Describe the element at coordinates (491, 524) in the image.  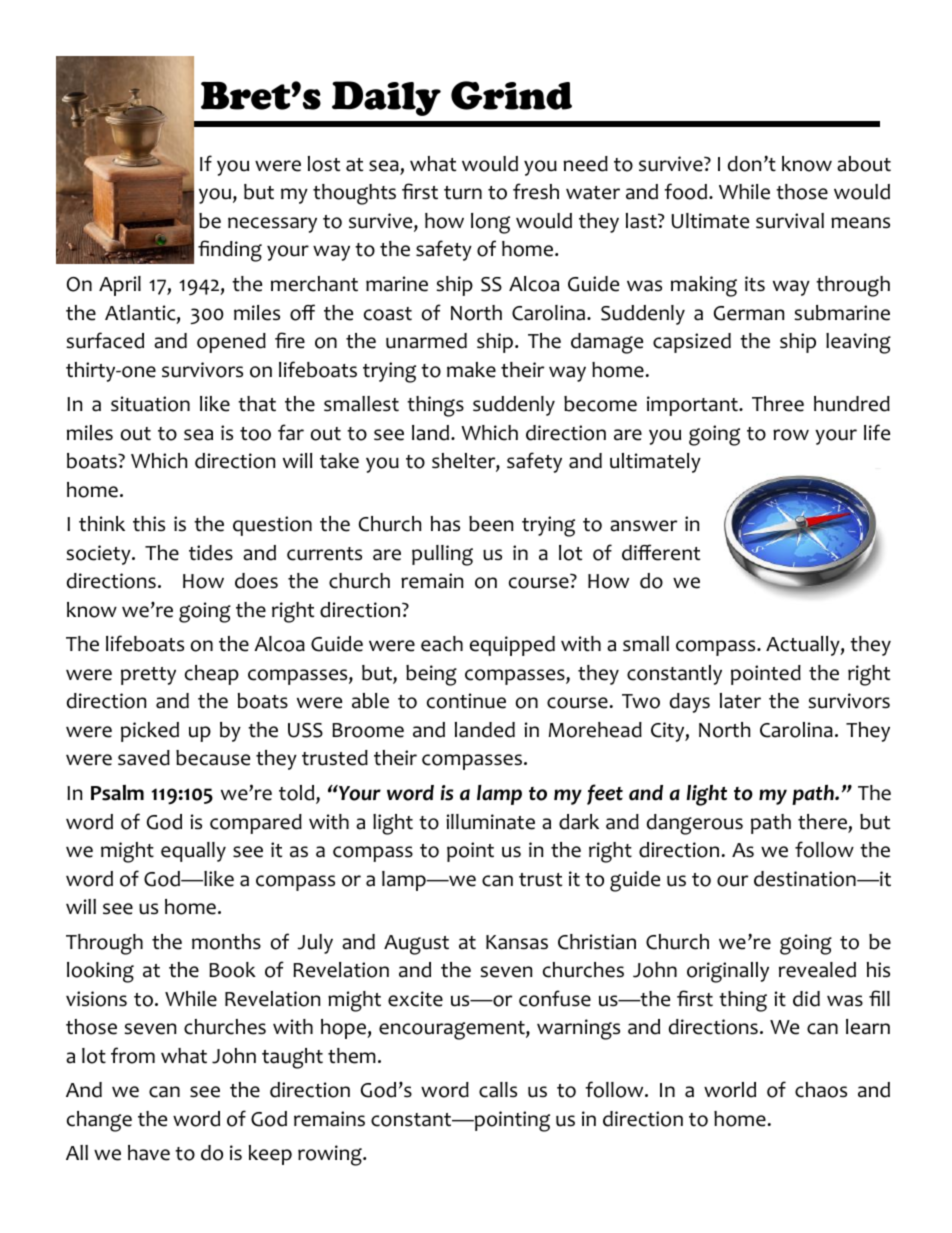
I see `been` at that location.
